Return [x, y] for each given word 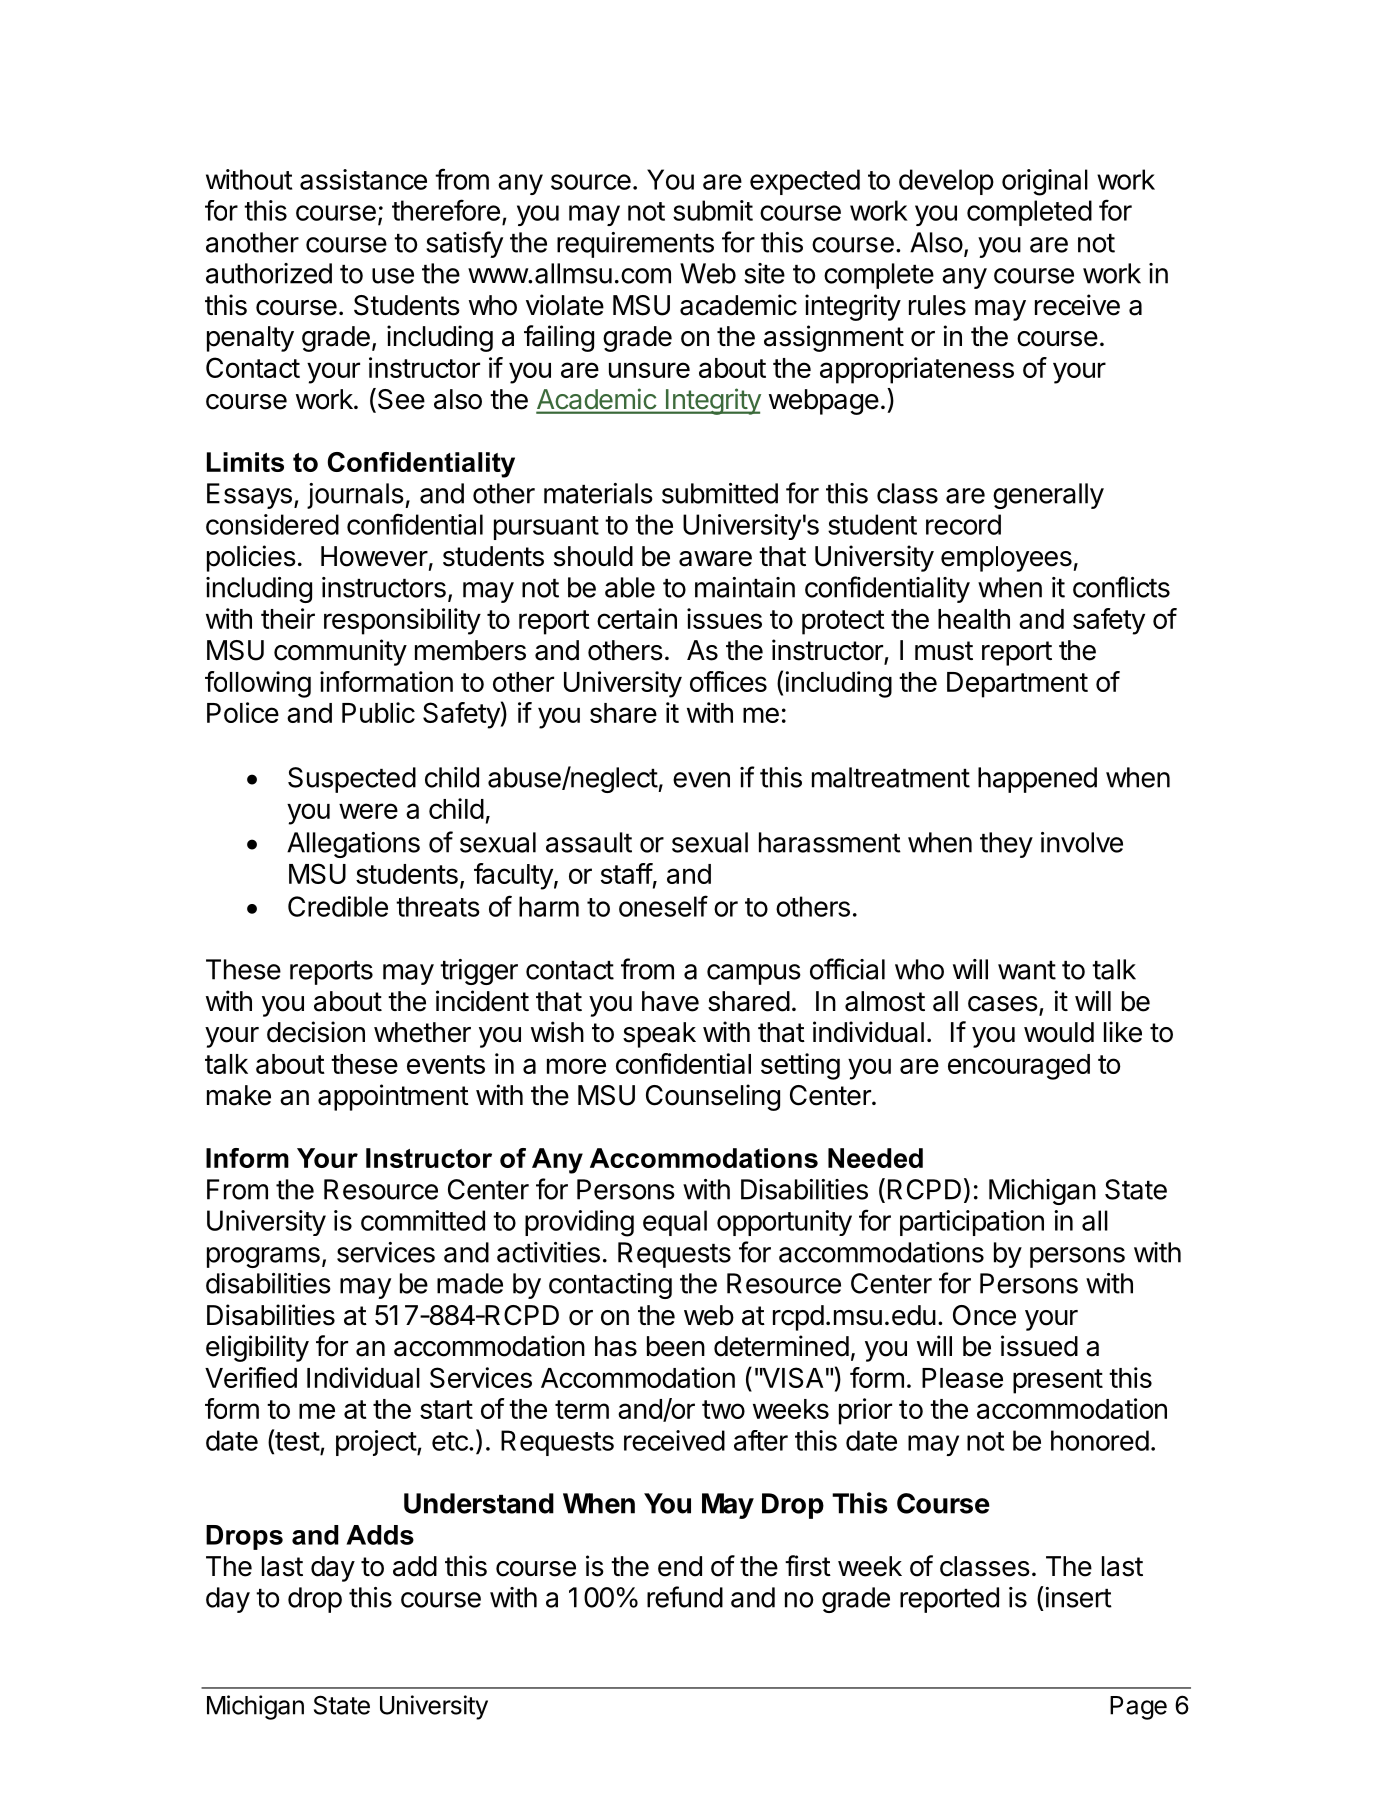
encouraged [1019, 1067]
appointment [393, 1097]
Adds [380, 1535]
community [340, 652]
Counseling [713, 1097]
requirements [635, 245]
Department [1017, 685]
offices [728, 681]
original [1045, 182]
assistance [363, 179]
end [680, 1566]
